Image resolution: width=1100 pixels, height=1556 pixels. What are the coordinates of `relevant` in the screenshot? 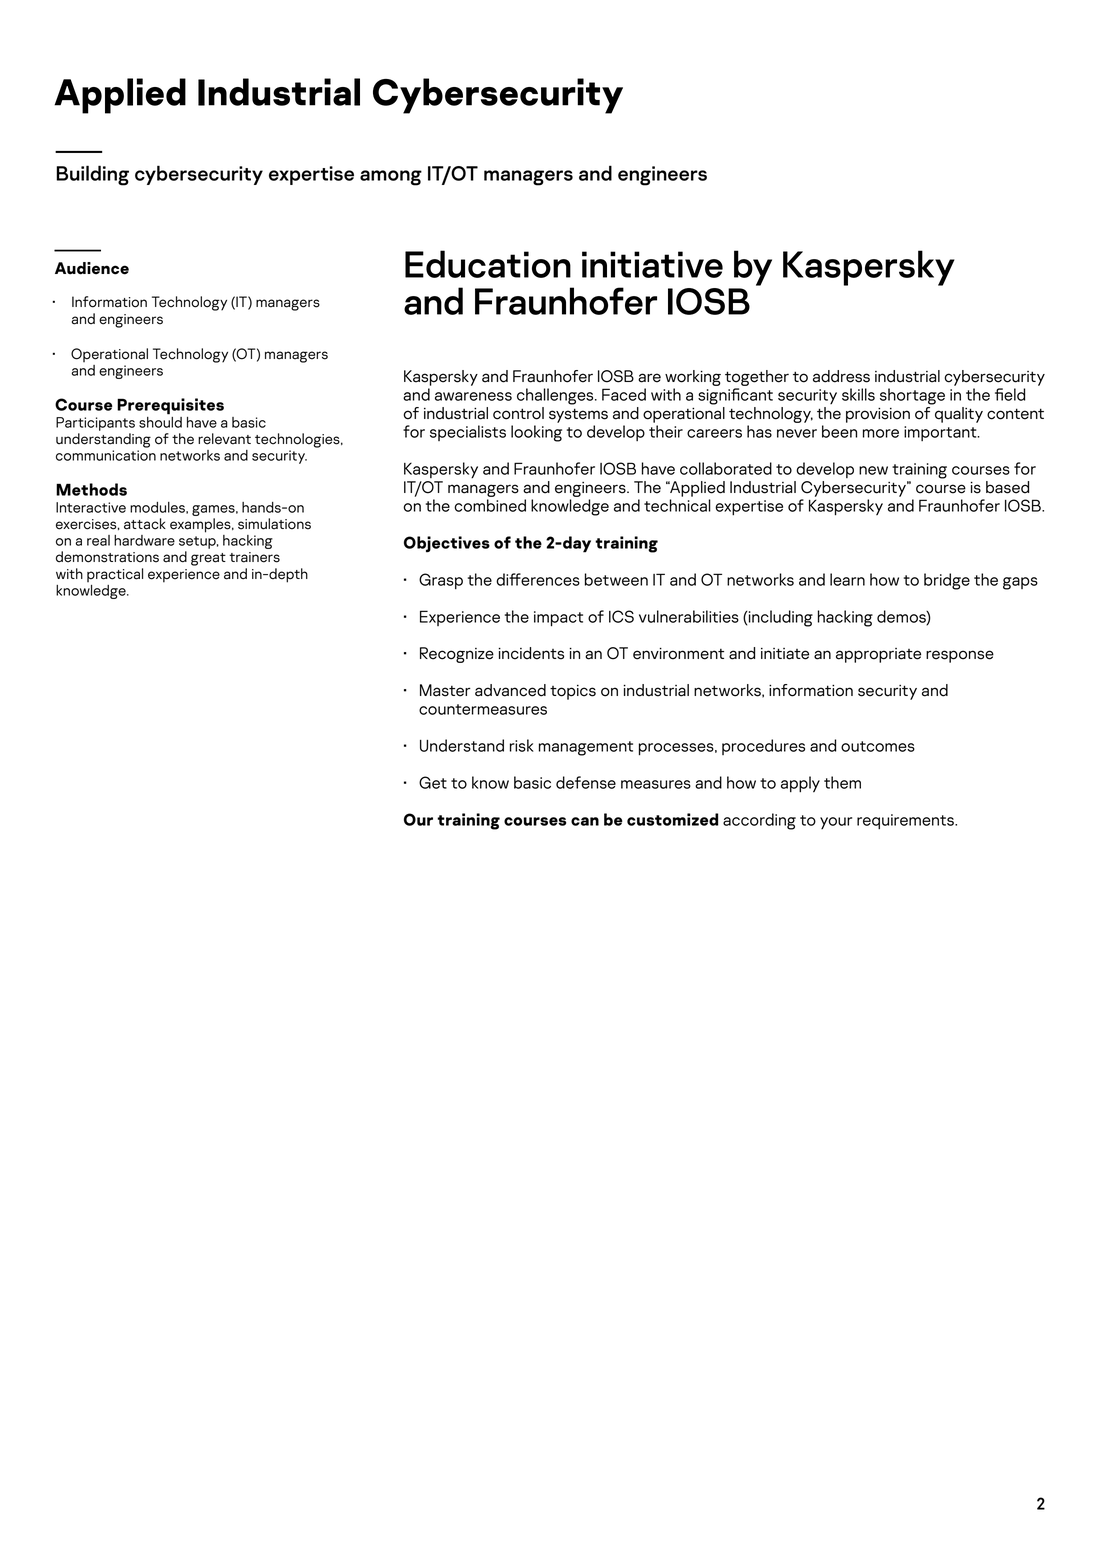 It's located at (224, 439).
